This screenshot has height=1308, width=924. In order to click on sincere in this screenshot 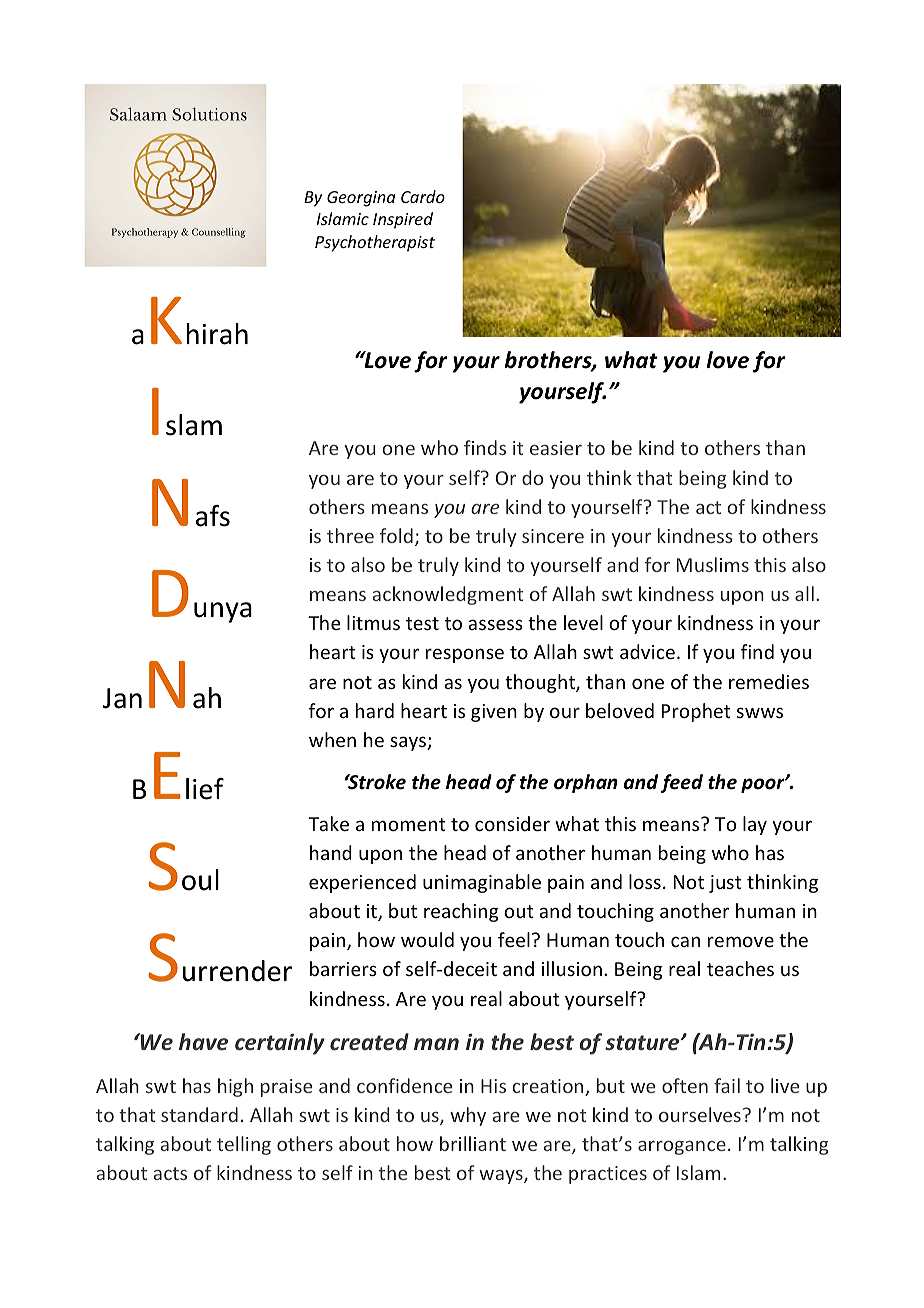, I will do `click(553, 536)`.
